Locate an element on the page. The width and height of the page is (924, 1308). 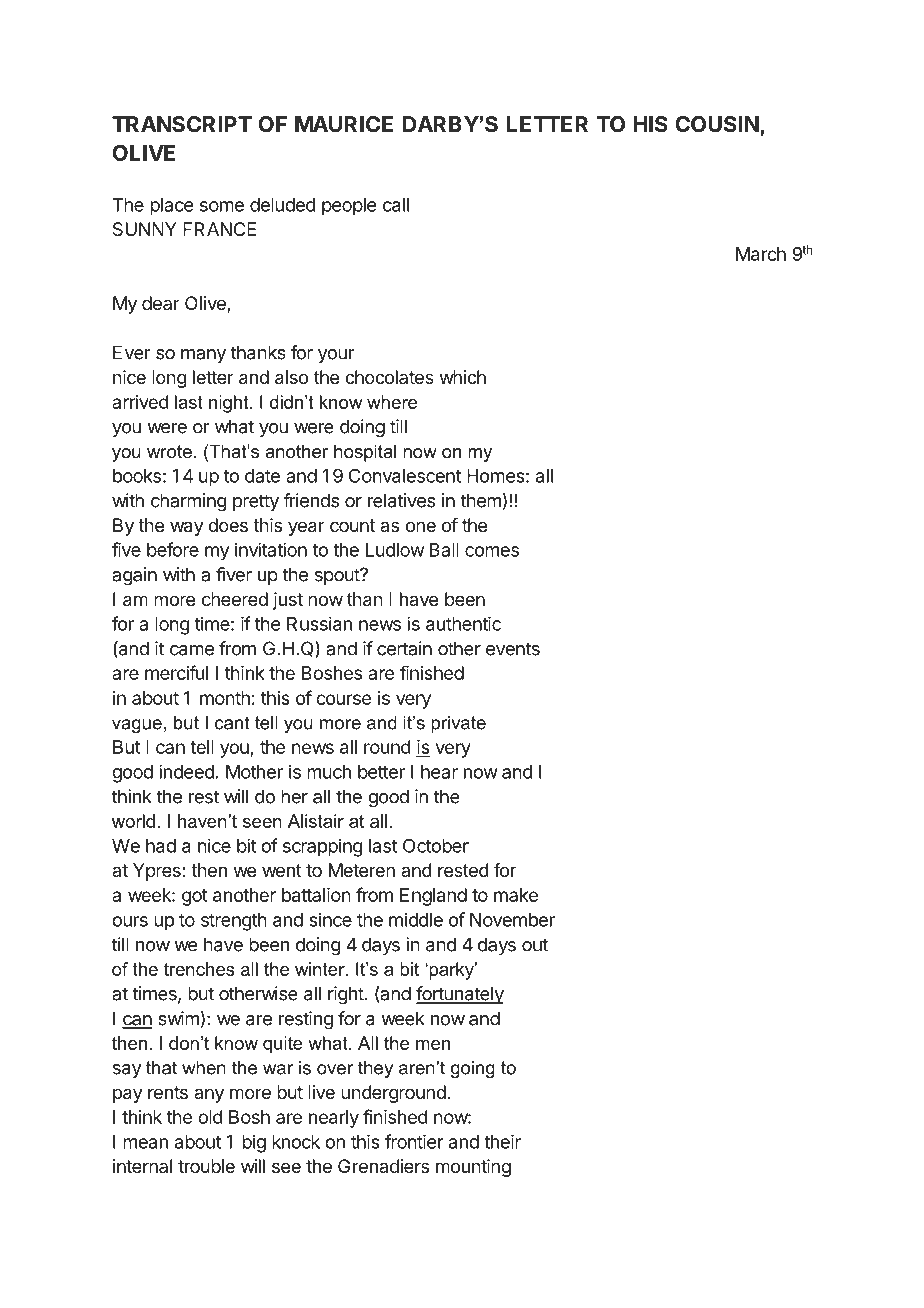
COUSIN is located at coordinates (717, 124).
